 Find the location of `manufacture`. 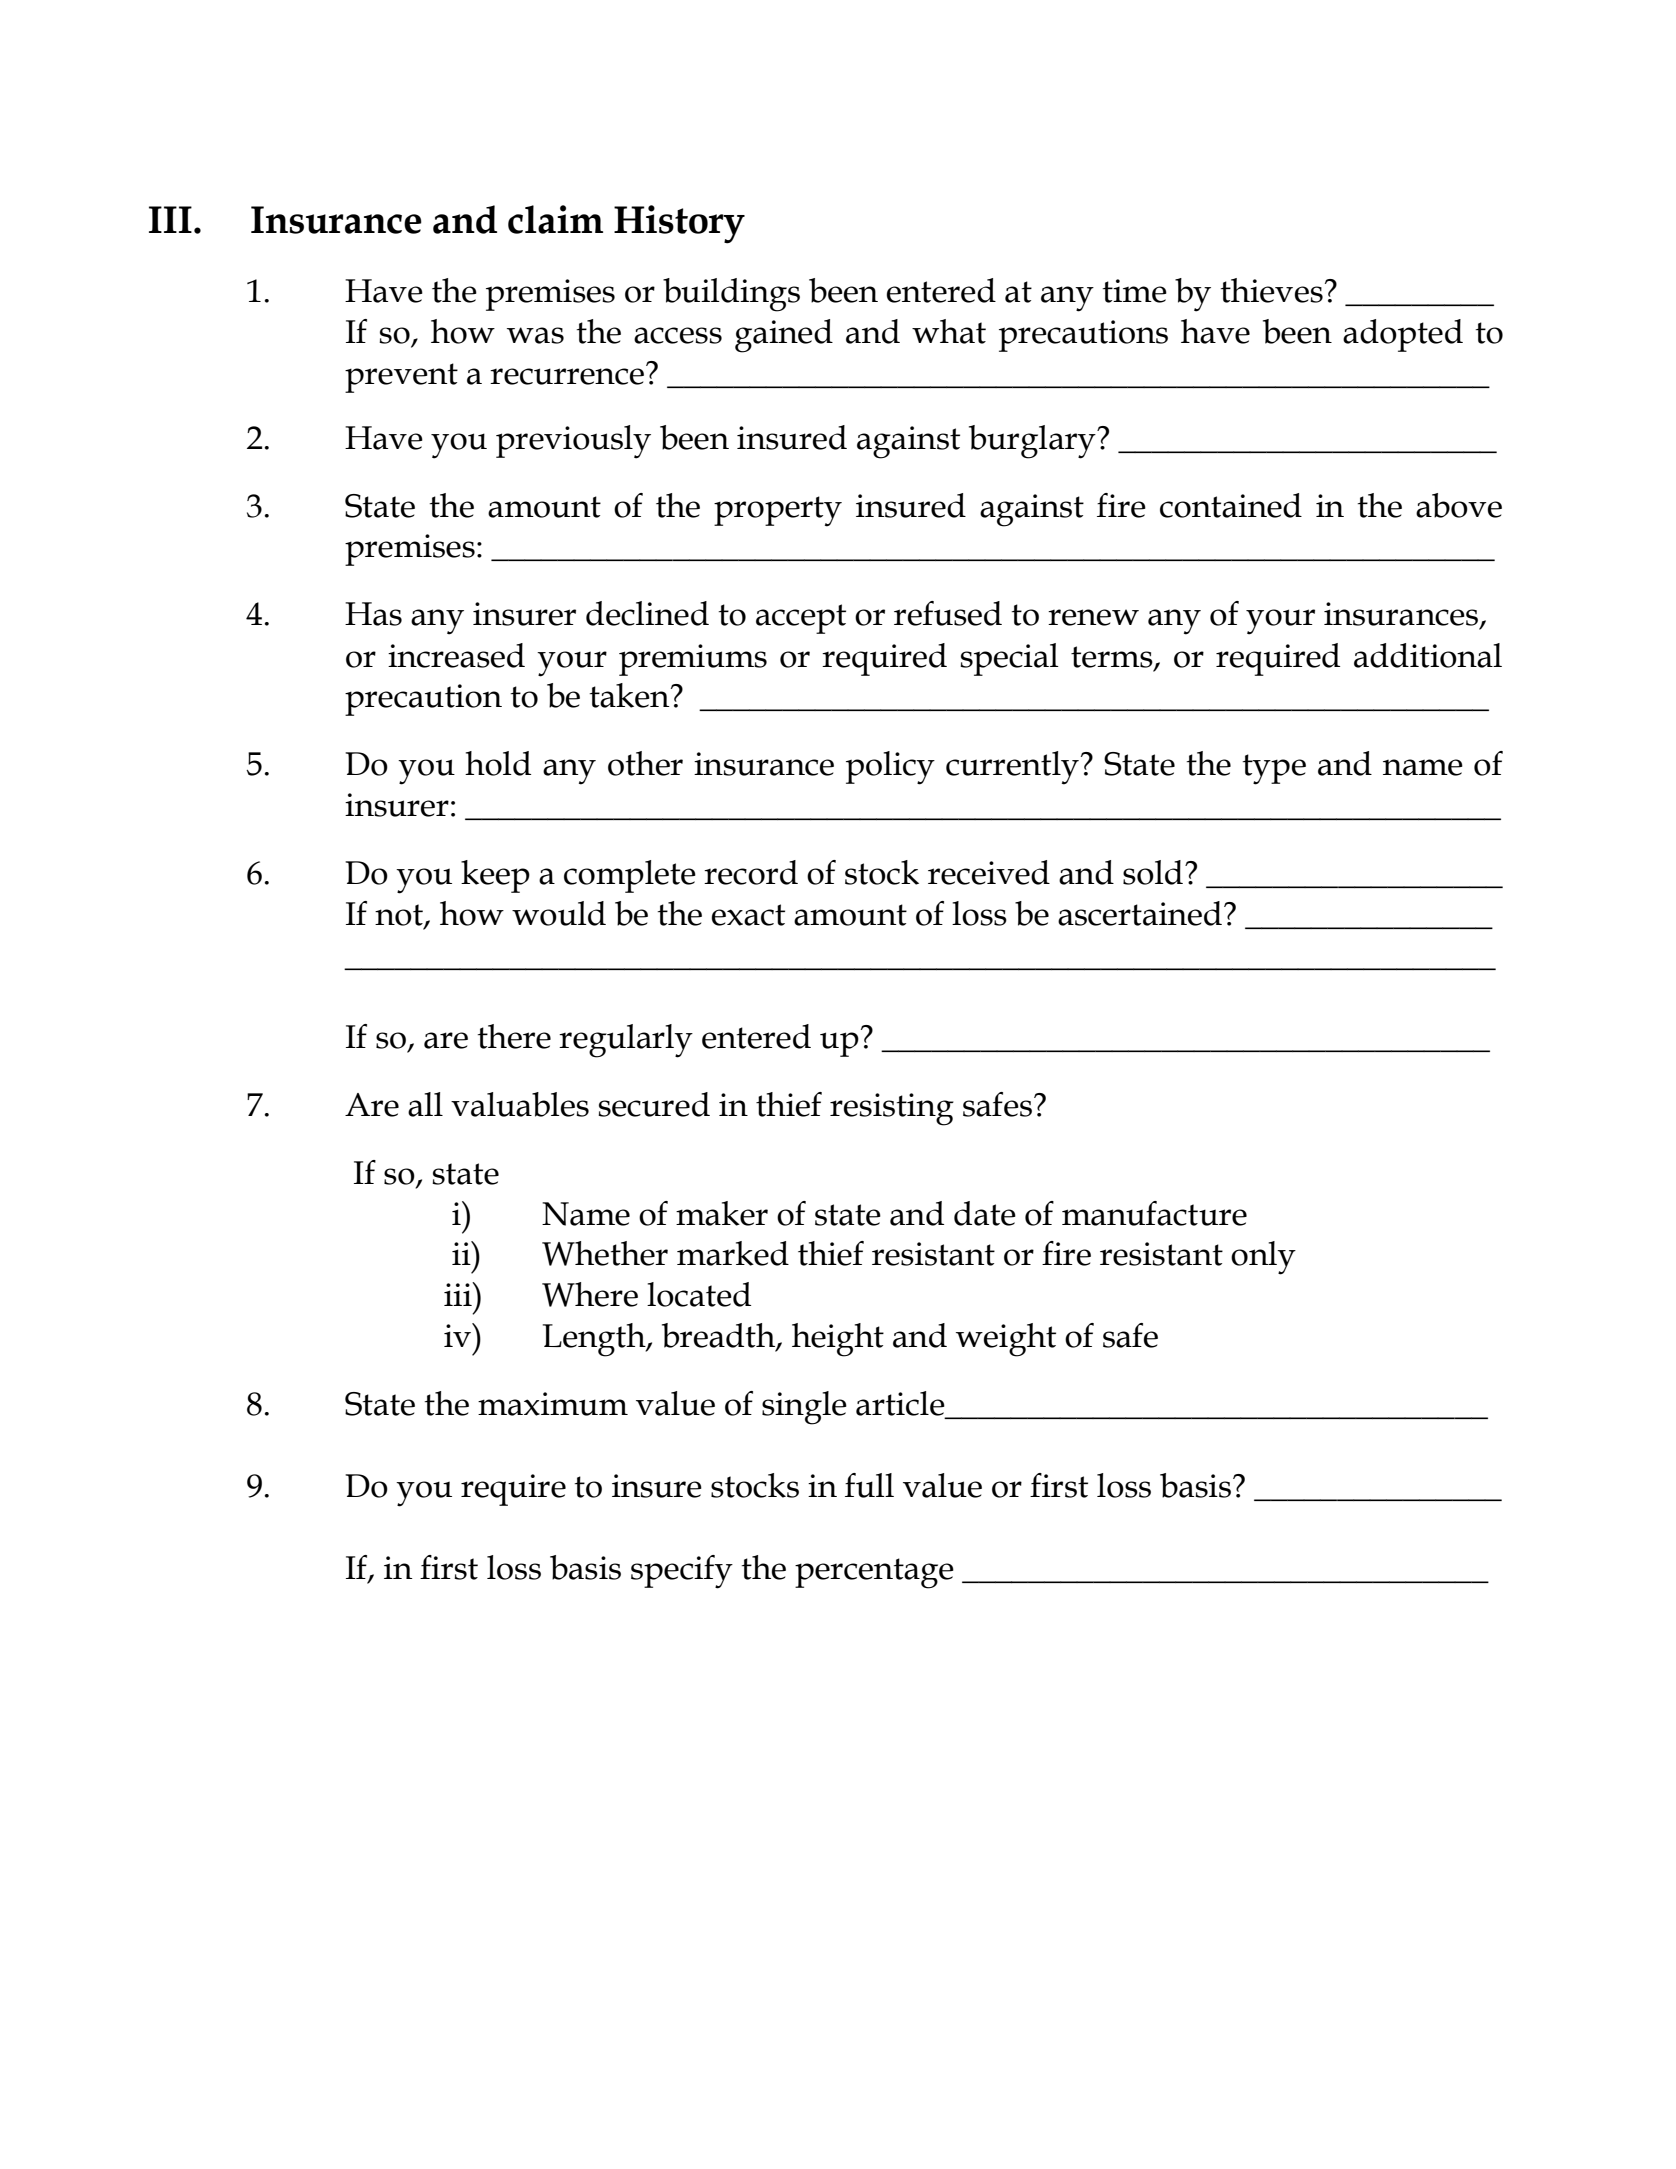

manufacture is located at coordinates (1154, 1213).
